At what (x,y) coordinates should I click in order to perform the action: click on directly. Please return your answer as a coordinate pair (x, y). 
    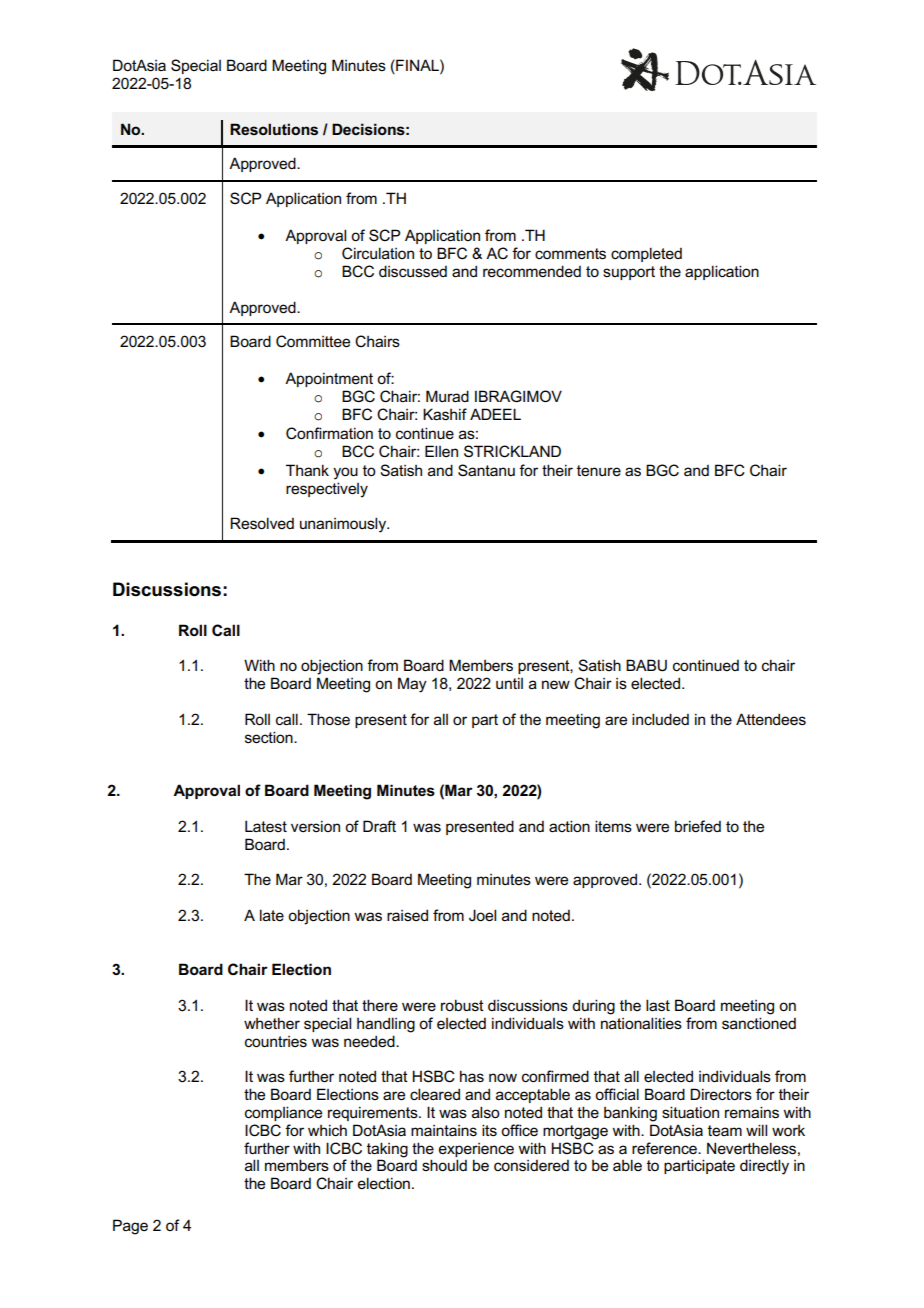
    Looking at the image, I should click on (764, 1167).
